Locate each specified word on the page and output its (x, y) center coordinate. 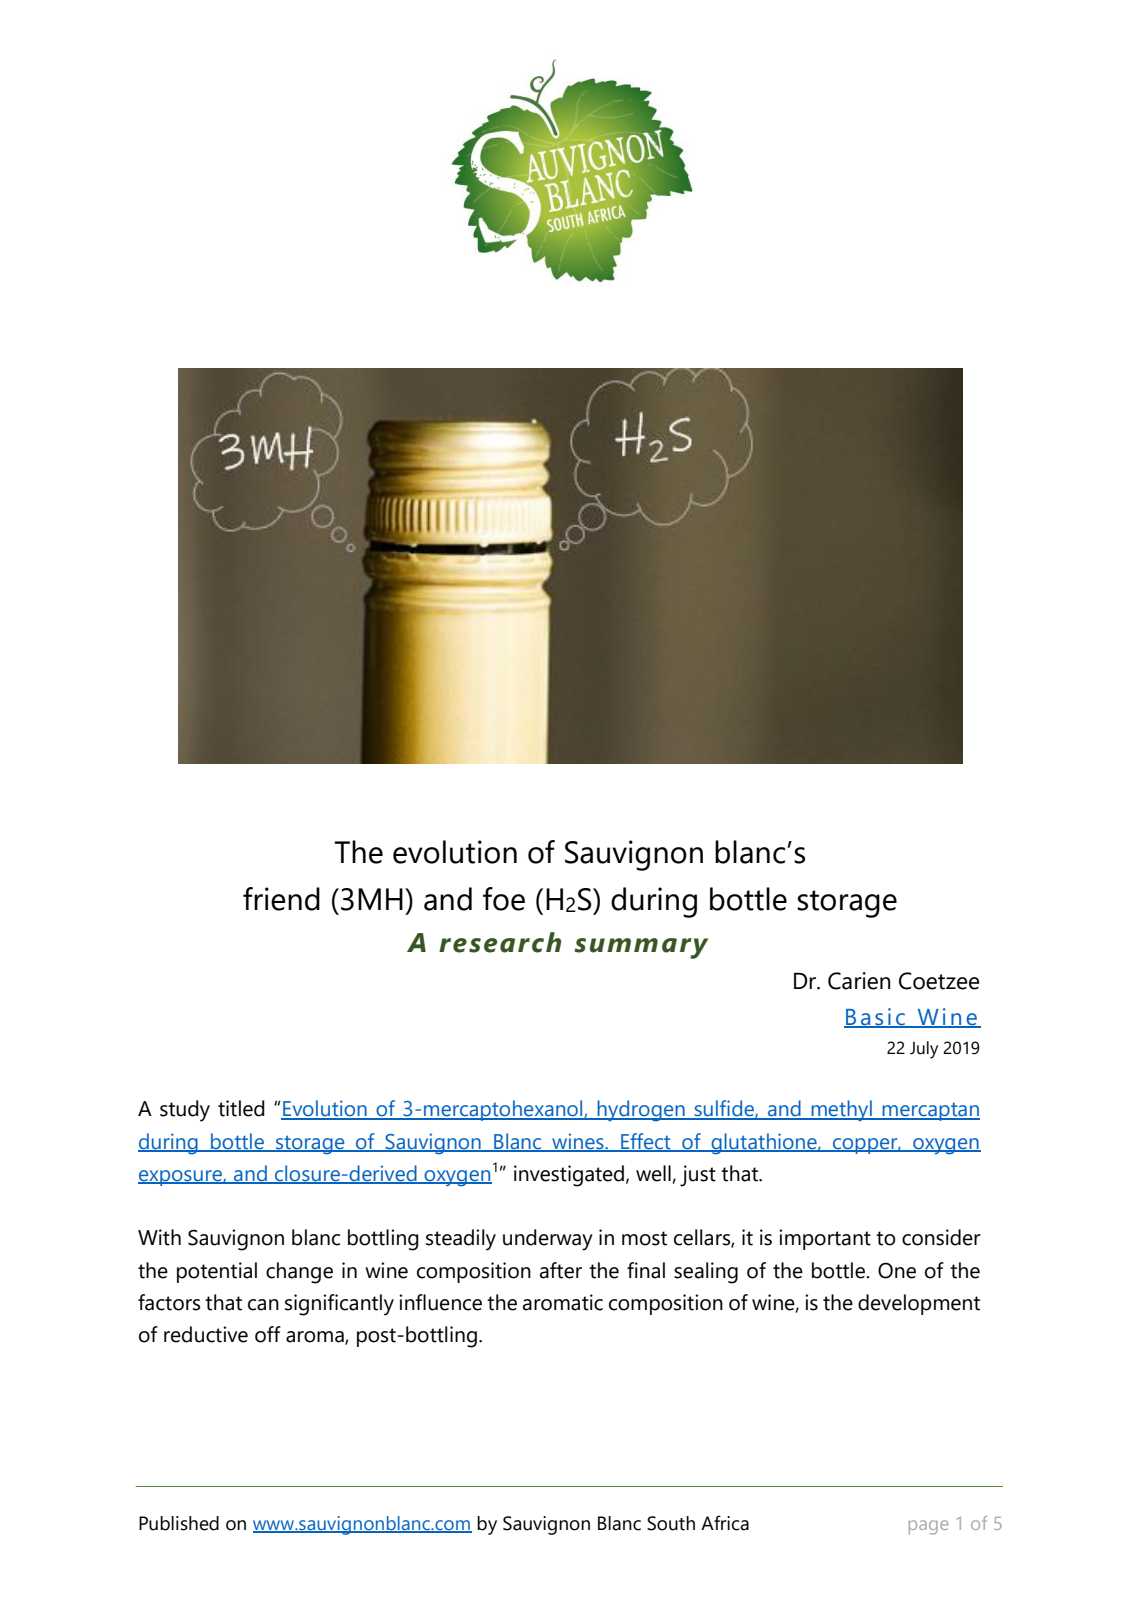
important (825, 1239)
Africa (725, 1523)
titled (241, 1108)
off (268, 1334)
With (159, 1237)
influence (440, 1302)
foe (504, 899)
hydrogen (641, 1111)
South (671, 1523)
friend (281, 899)
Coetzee (939, 981)
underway (548, 1240)
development (919, 1304)
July (924, 1050)
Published (179, 1523)
